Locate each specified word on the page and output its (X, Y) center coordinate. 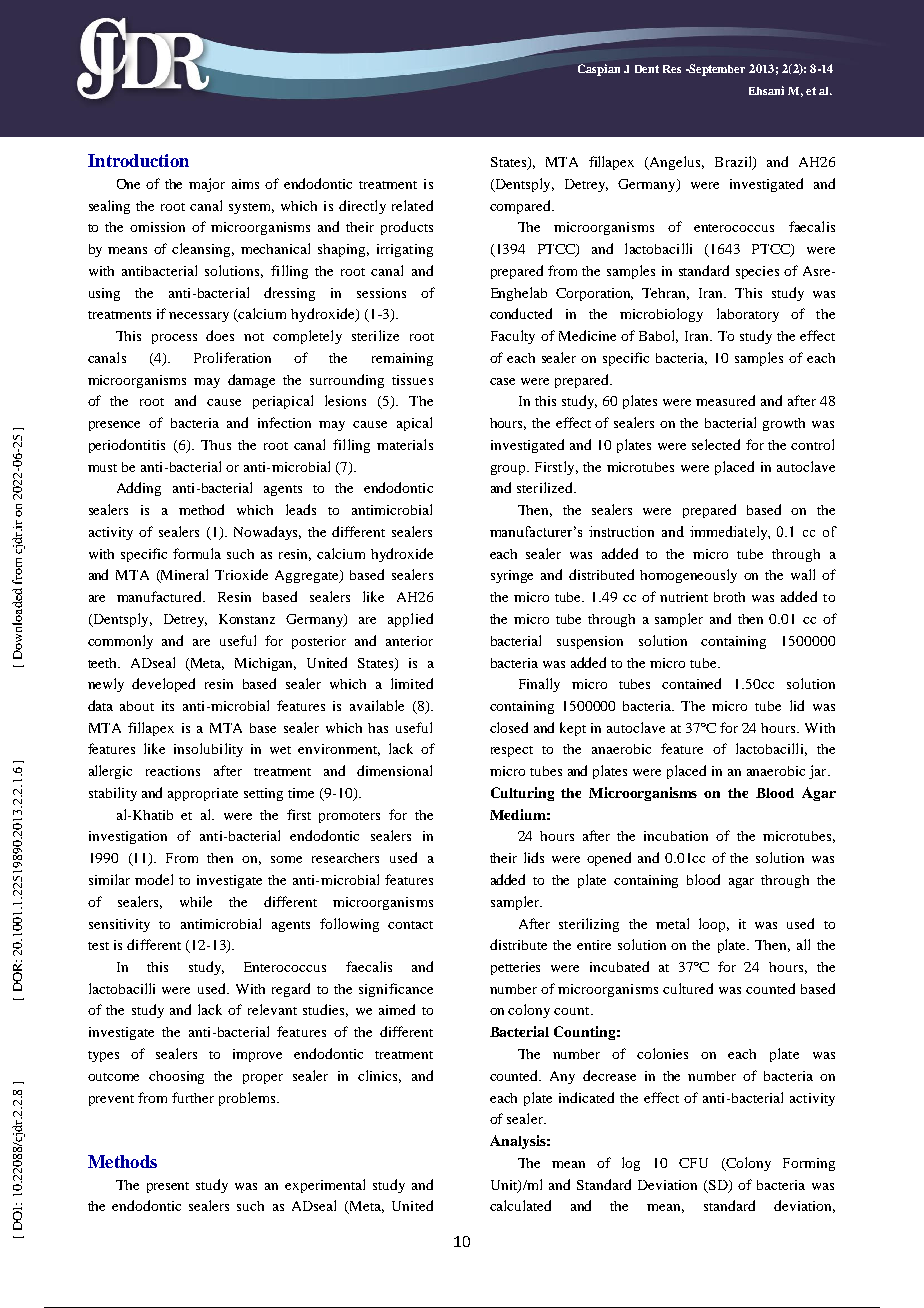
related (412, 205)
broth (729, 597)
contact (410, 925)
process (174, 339)
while (196, 901)
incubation (676, 836)
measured (725, 400)
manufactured (161, 596)
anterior (409, 641)
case (502, 381)
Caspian (599, 70)
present (168, 1187)
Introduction (138, 160)
